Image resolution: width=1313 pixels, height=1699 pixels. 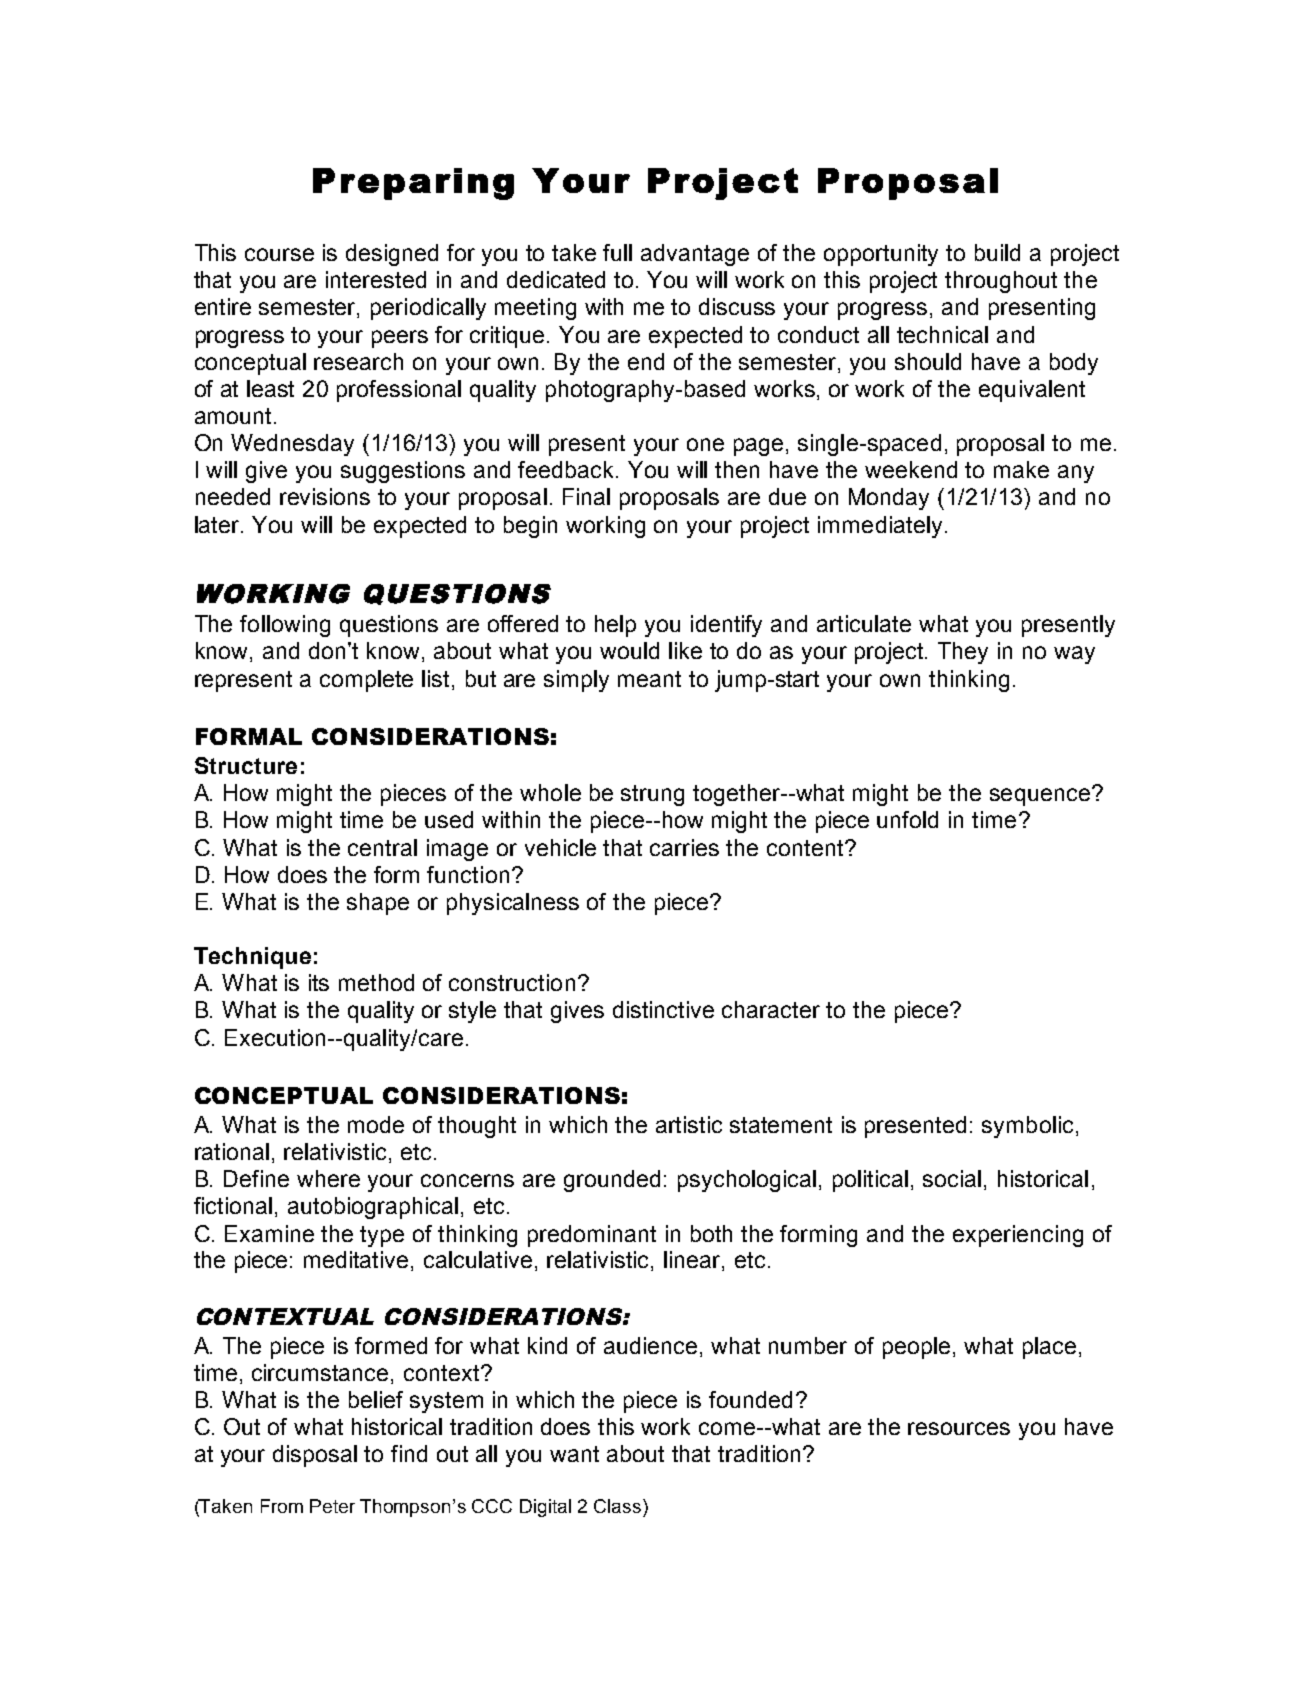 I want to click on course, so click(x=279, y=254).
